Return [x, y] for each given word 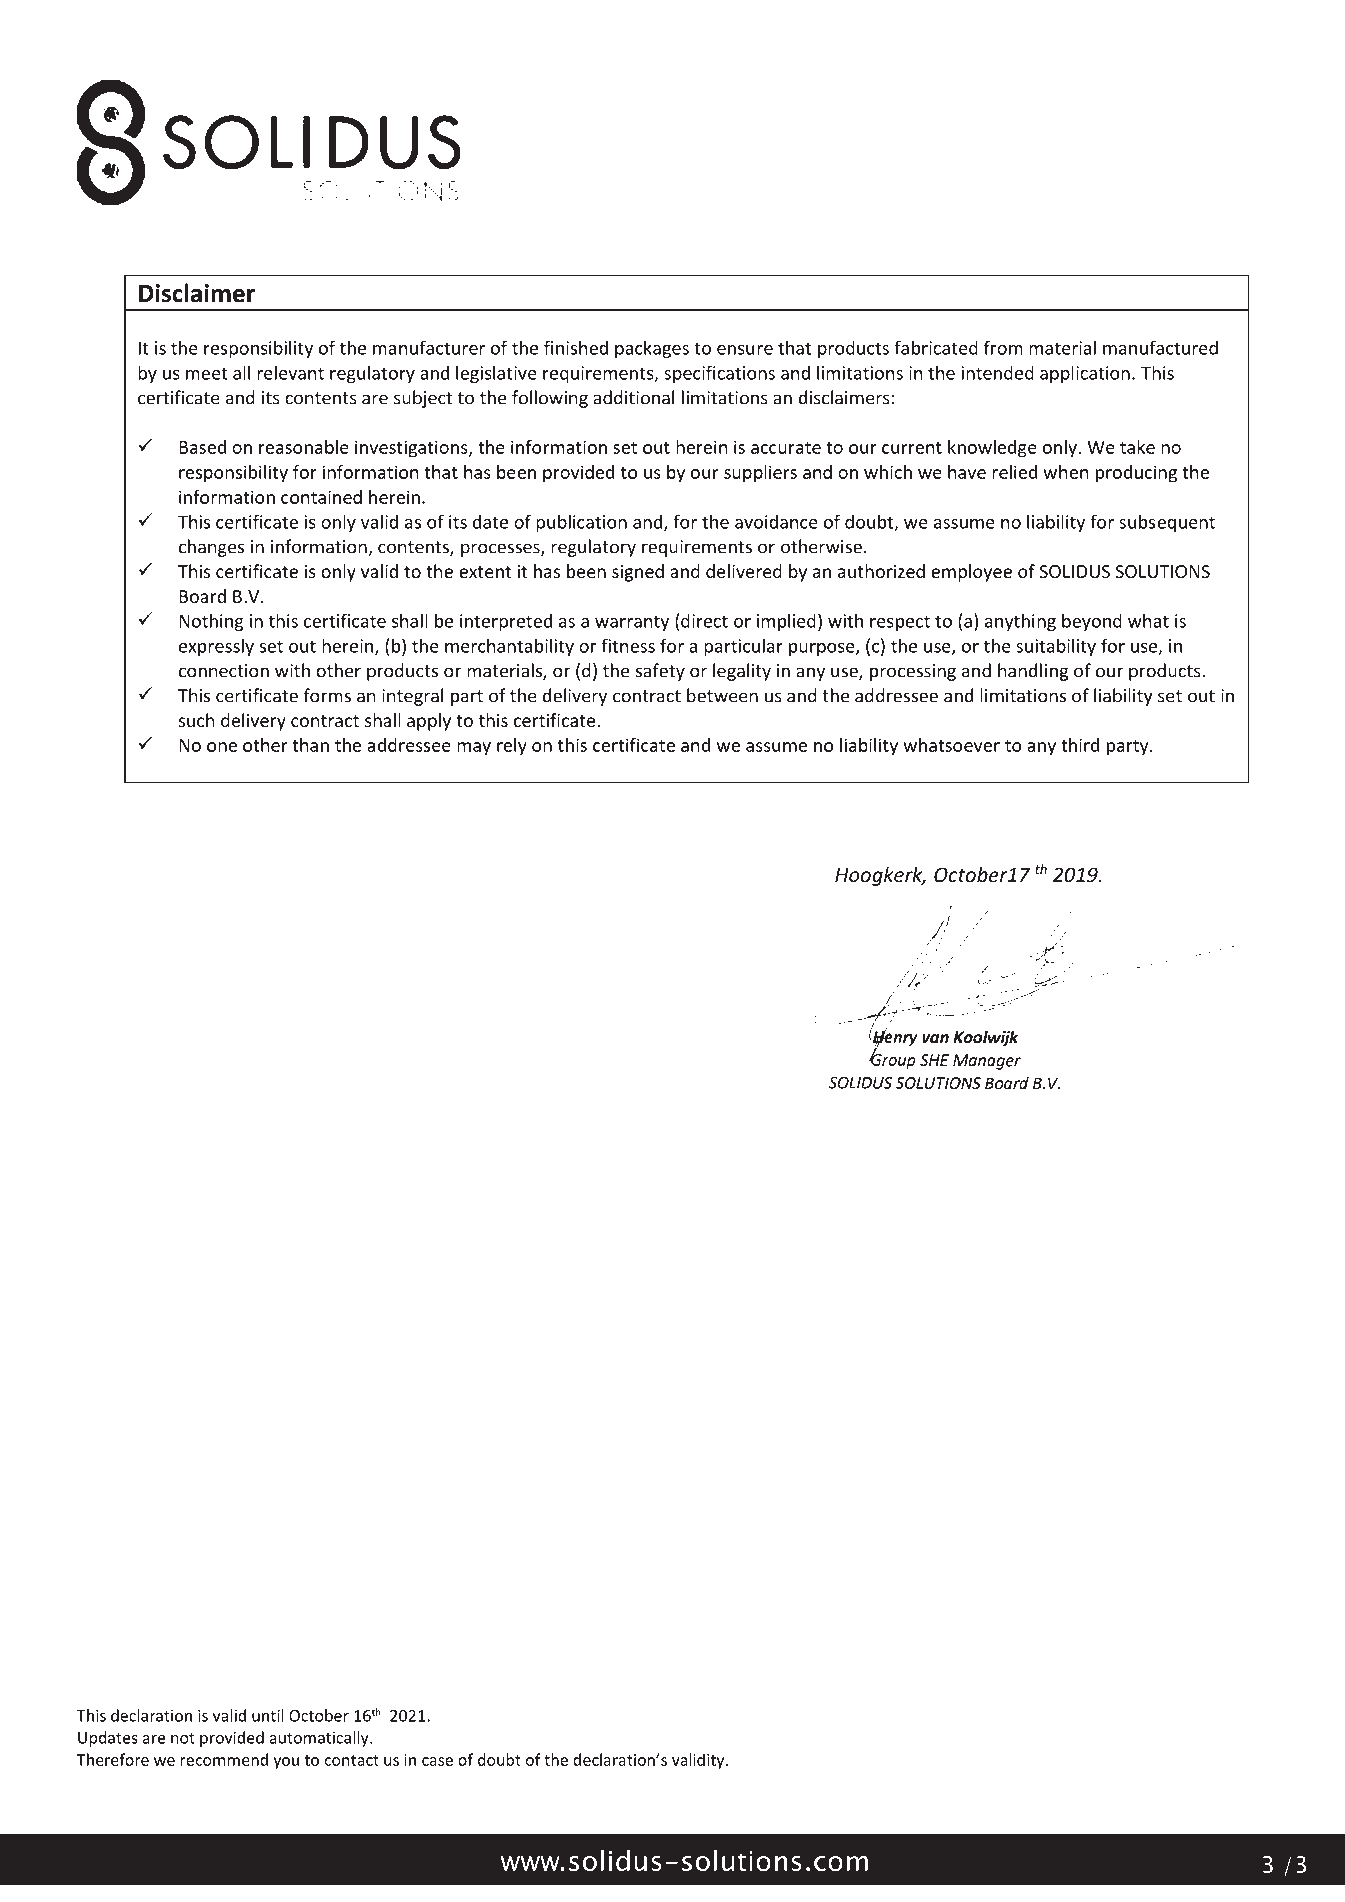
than [310, 745]
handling [1033, 672]
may [474, 749]
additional [633, 397]
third [1080, 745]
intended [998, 372]
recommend [224, 1759]
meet [207, 373]
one [222, 747]
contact [352, 1760]
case [437, 1761]
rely [512, 747]
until [268, 1715]
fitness [628, 645]
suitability [1056, 647]
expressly [216, 647]
